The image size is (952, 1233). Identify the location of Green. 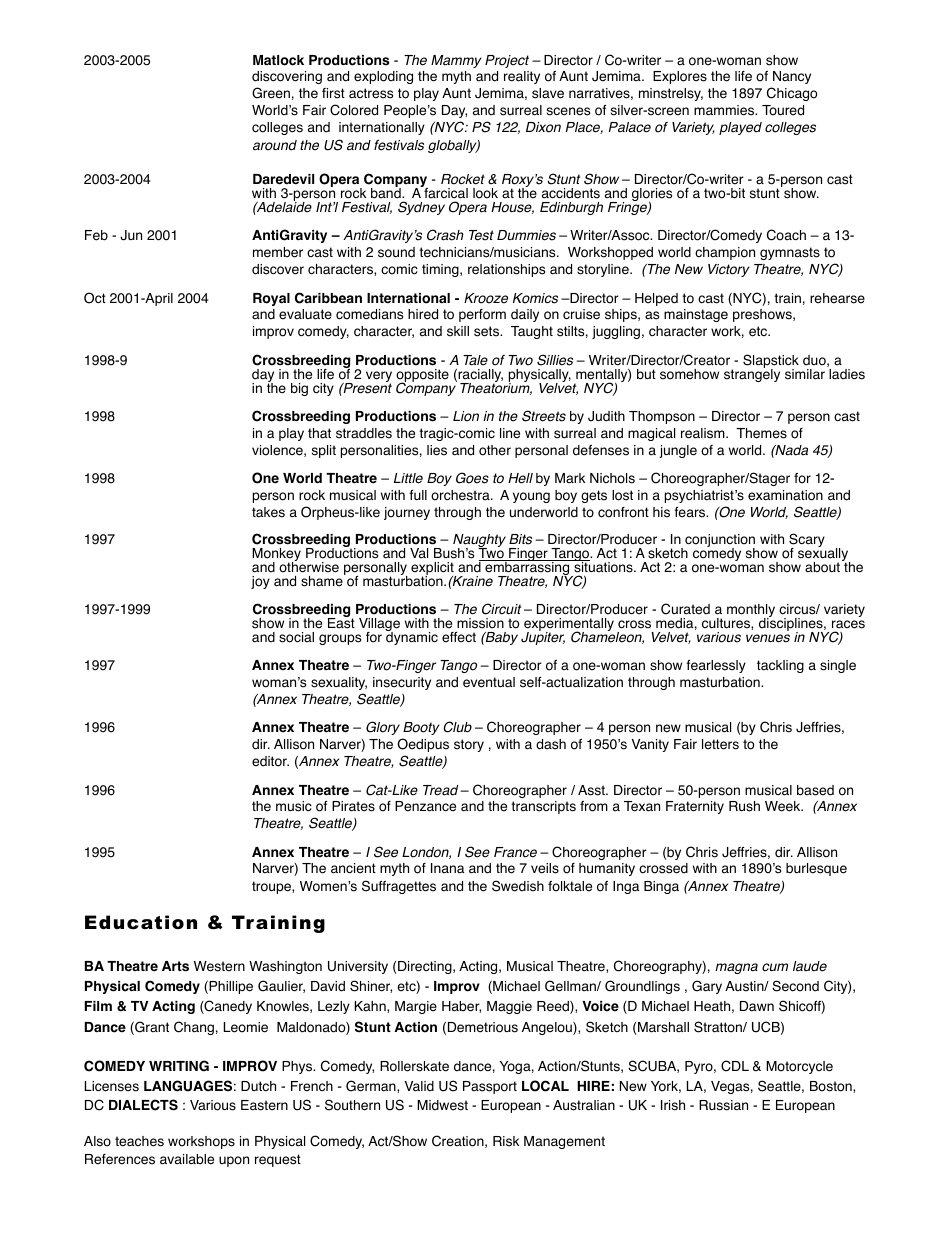
(271, 93).
